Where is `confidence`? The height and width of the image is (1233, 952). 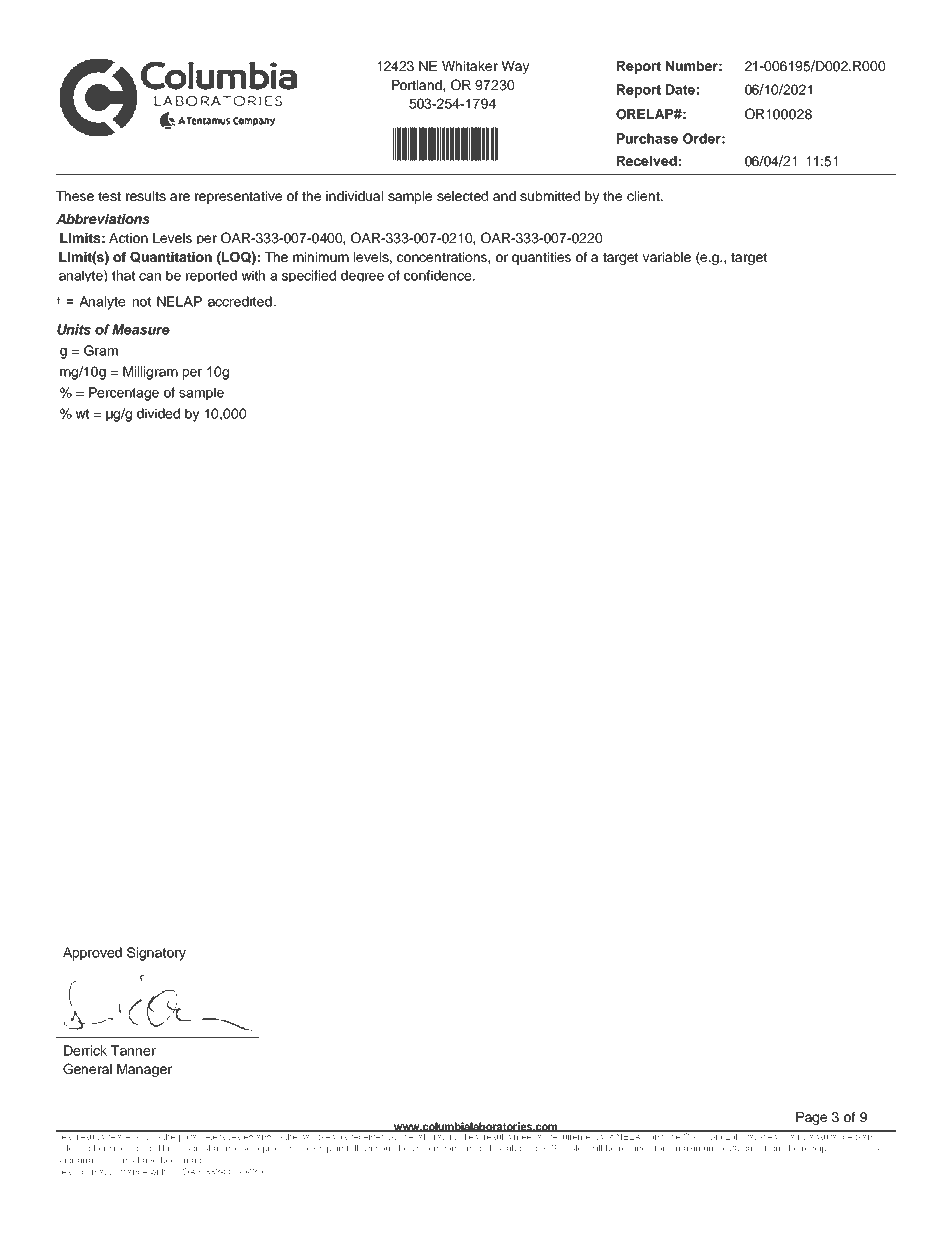 confidence is located at coordinates (439, 275).
